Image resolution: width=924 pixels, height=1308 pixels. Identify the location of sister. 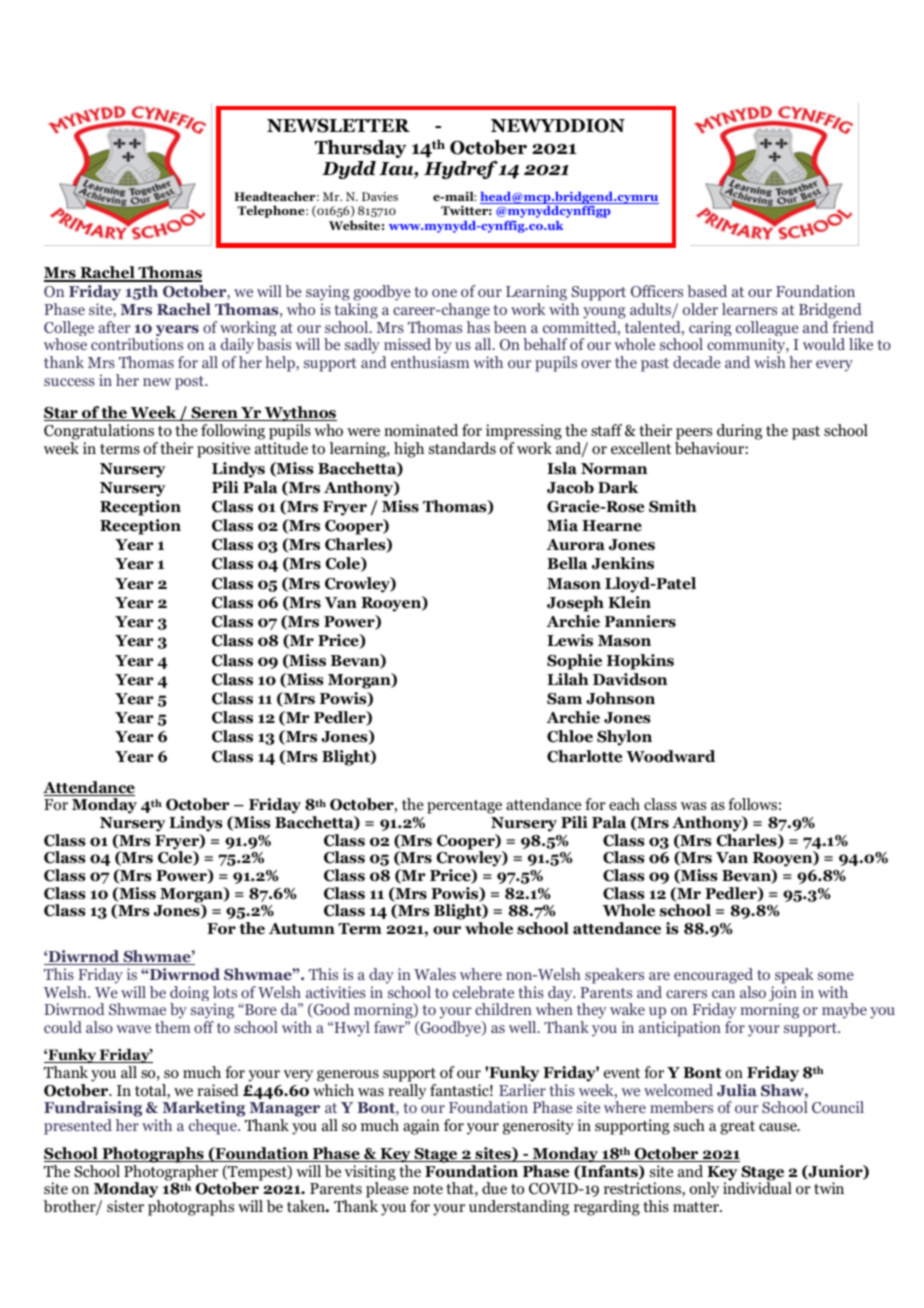
(125, 1206).
